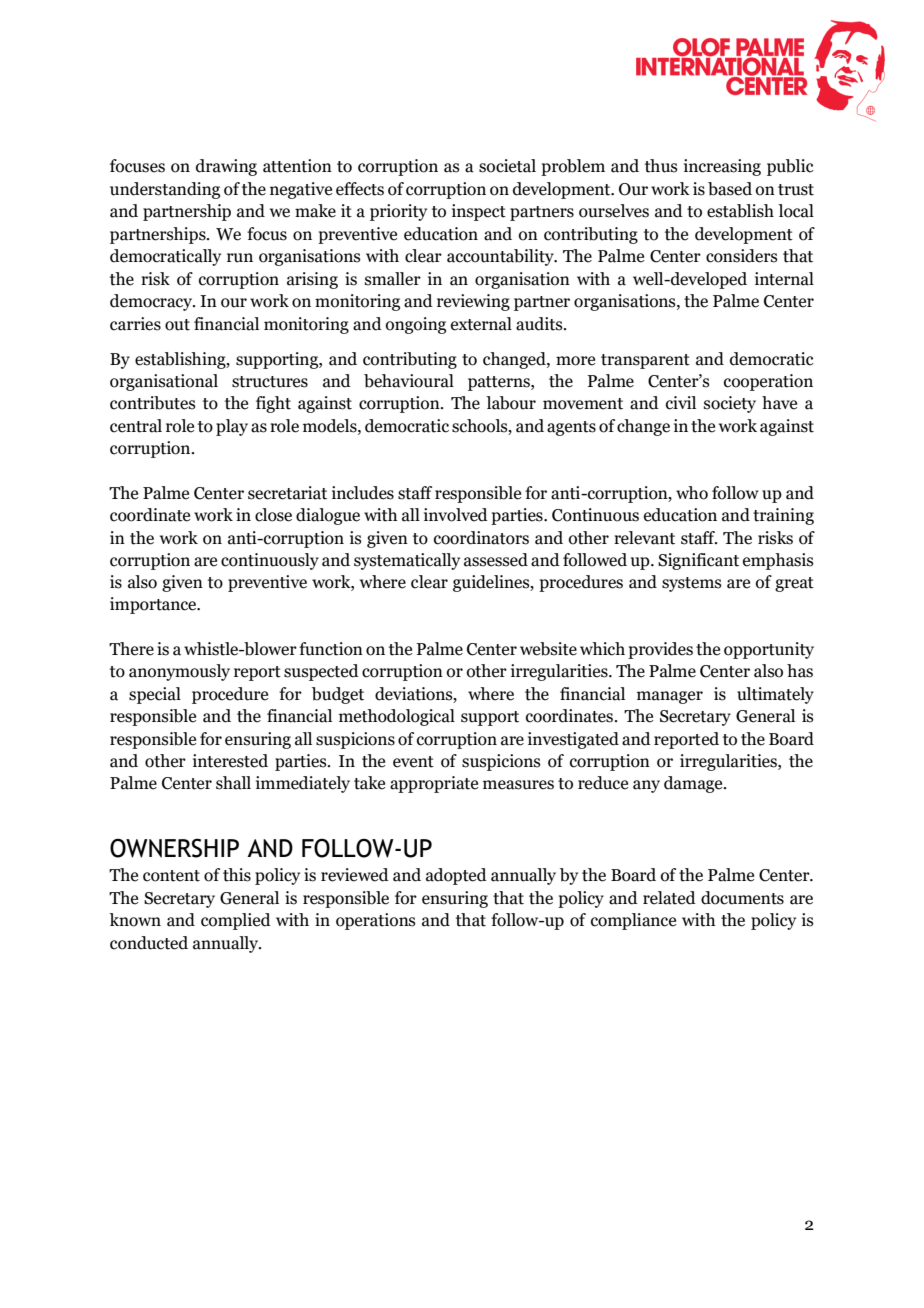 The height and width of the image is (1308, 924). What do you see at coordinates (548, 649) in the image?
I see `website` at bounding box center [548, 649].
